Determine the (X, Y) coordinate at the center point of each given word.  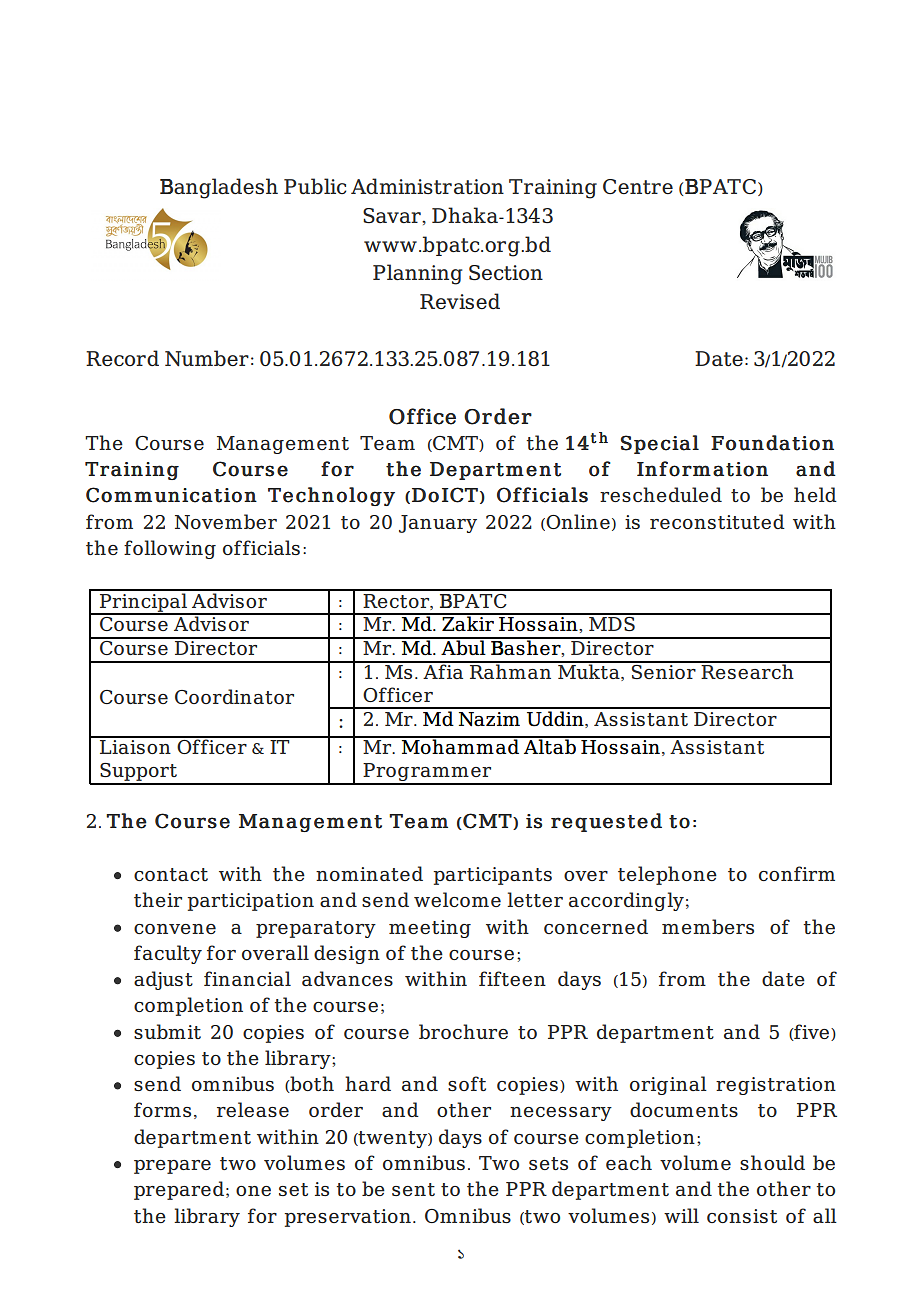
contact (171, 874)
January (438, 524)
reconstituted (717, 521)
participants (492, 876)
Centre (638, 186)
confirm (797, 873)
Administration (427, 186)
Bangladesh (219, 188)
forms (162, 1109)
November (226, 521)
